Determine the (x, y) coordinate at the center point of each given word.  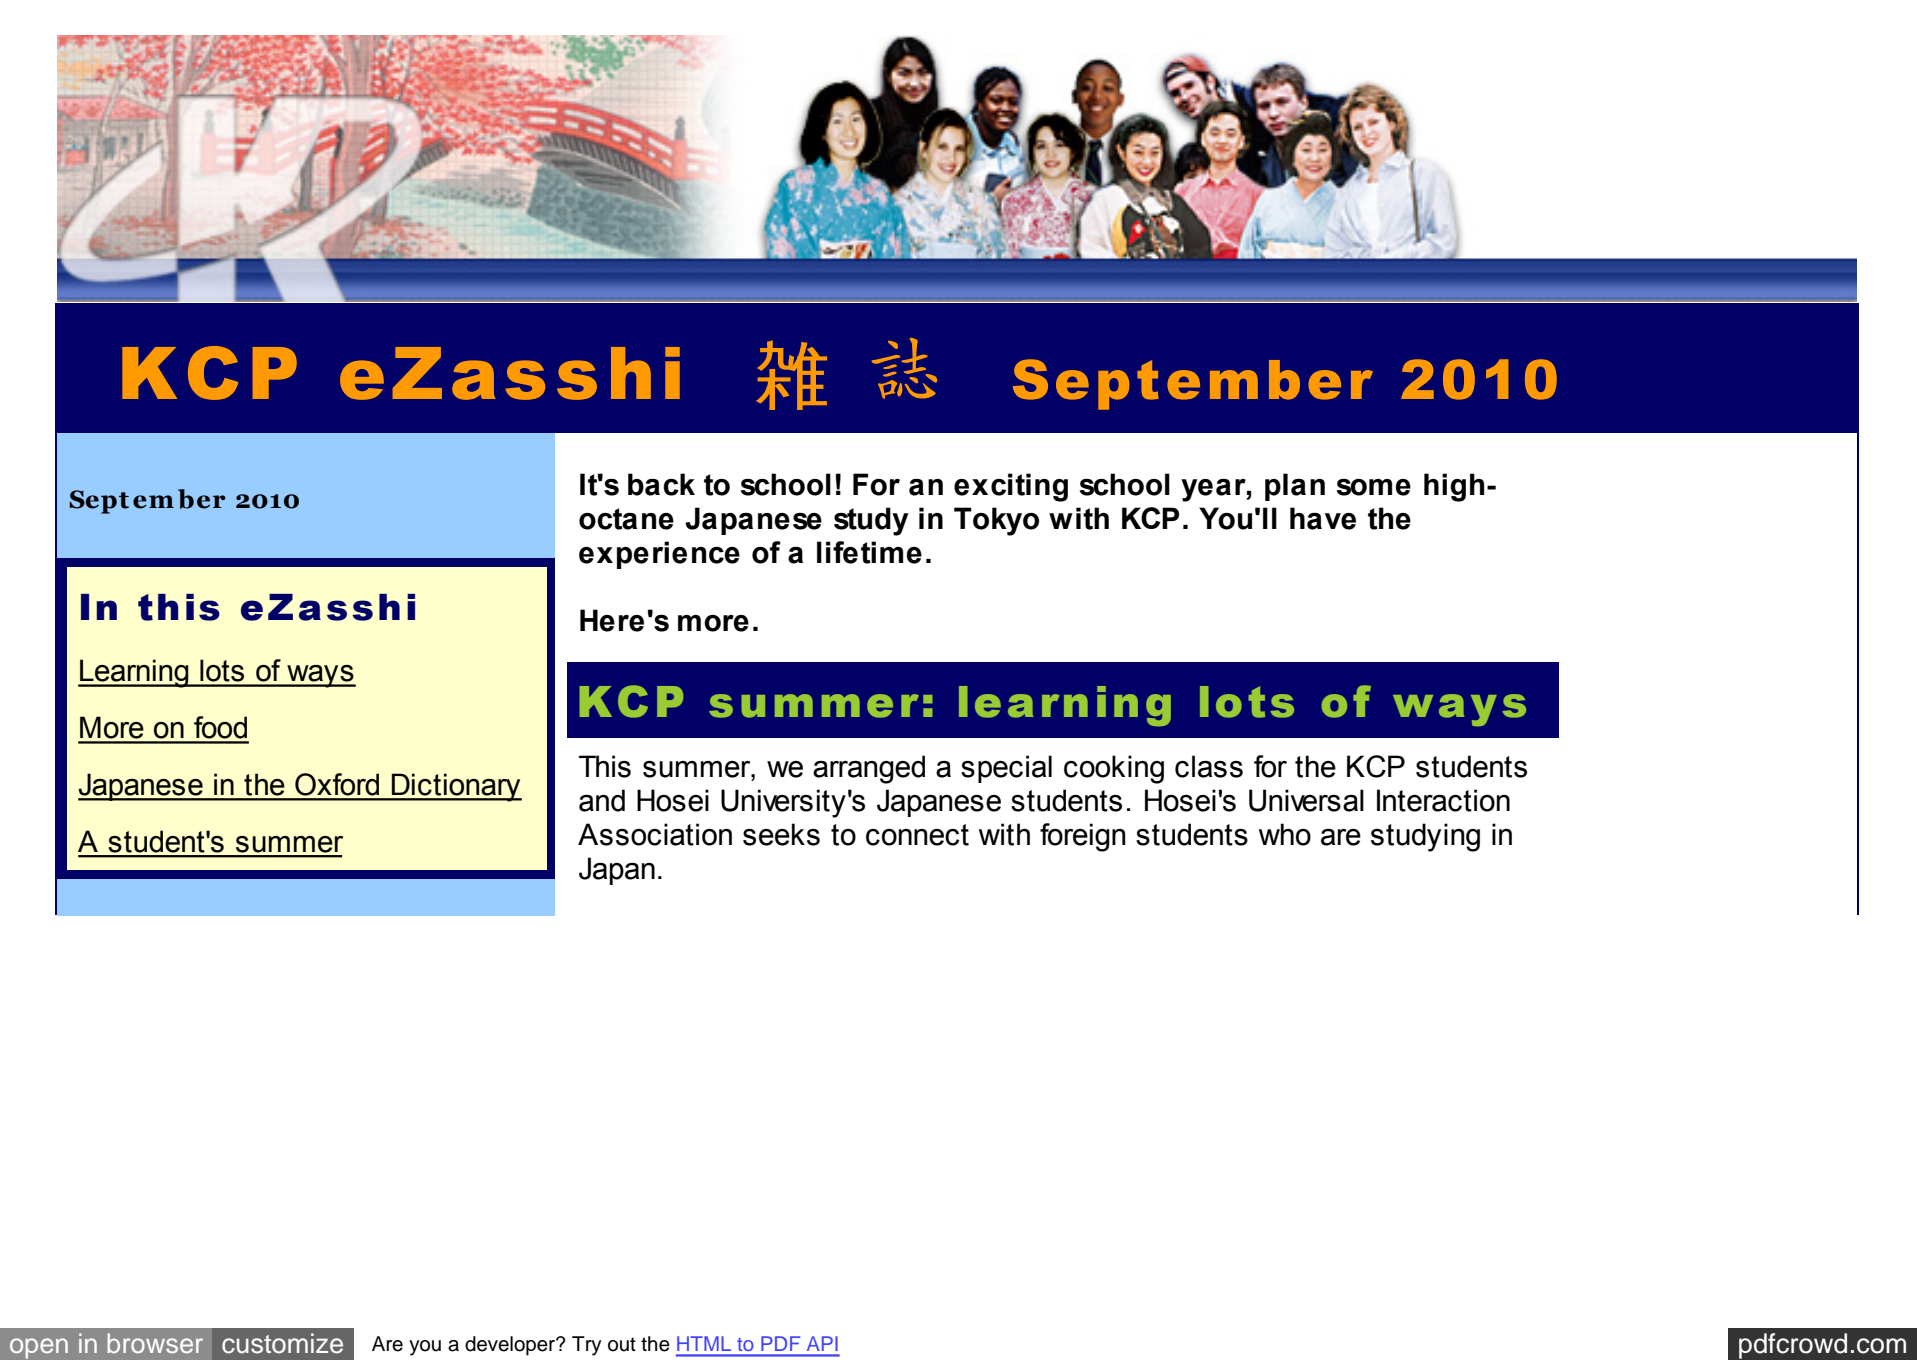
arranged (869, 769)
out (622, 1344)
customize (282, 1343)
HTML (704, 1343)
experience (659, 555)
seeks (781, 834)
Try (587, 1346)
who (1285, 834)
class (1209, 766)
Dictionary (456, 787)
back (661, 484)
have (1323, 518)
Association (655, 834)
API (822, 1343)
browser (155, 1343)
